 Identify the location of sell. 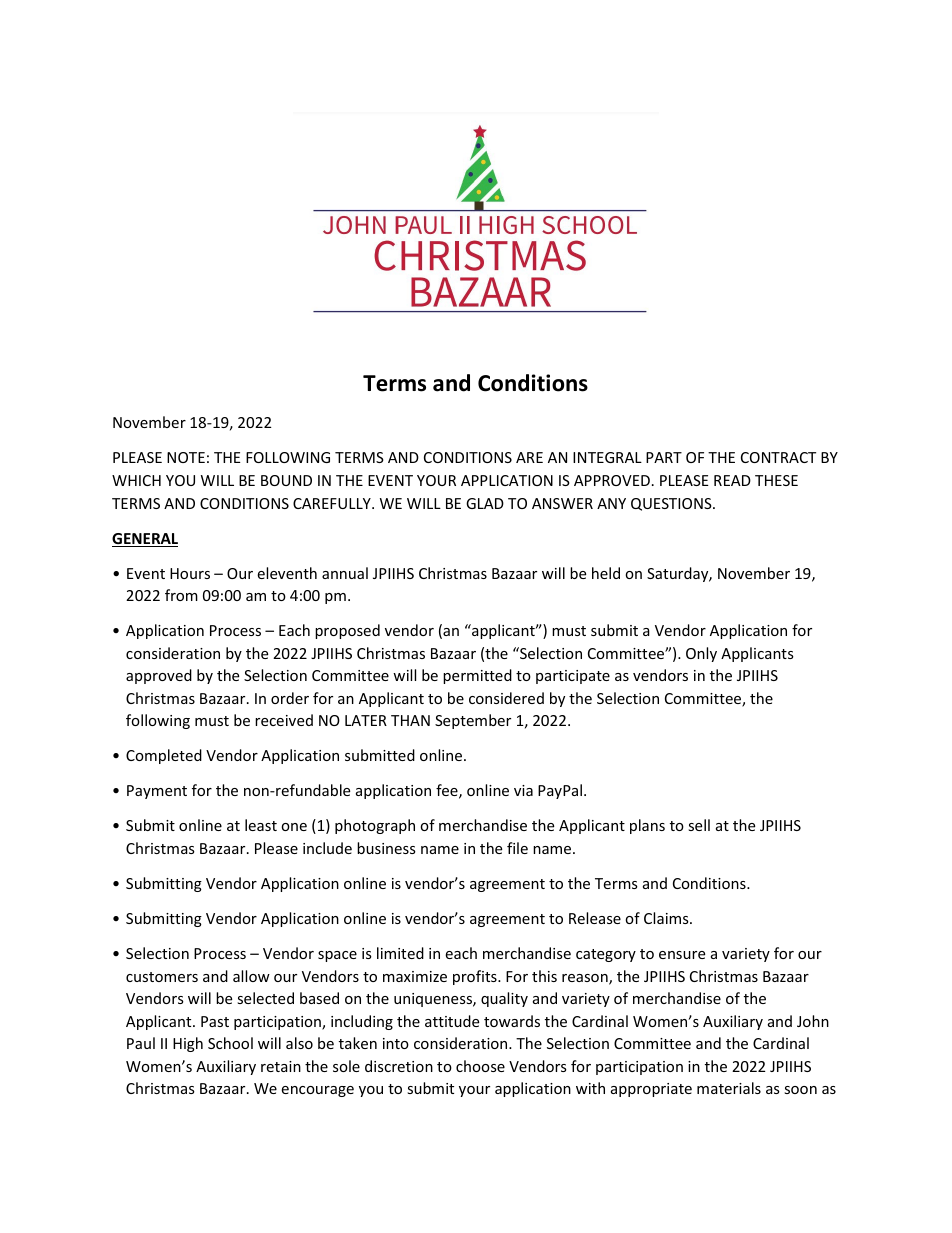
(699, 825).
